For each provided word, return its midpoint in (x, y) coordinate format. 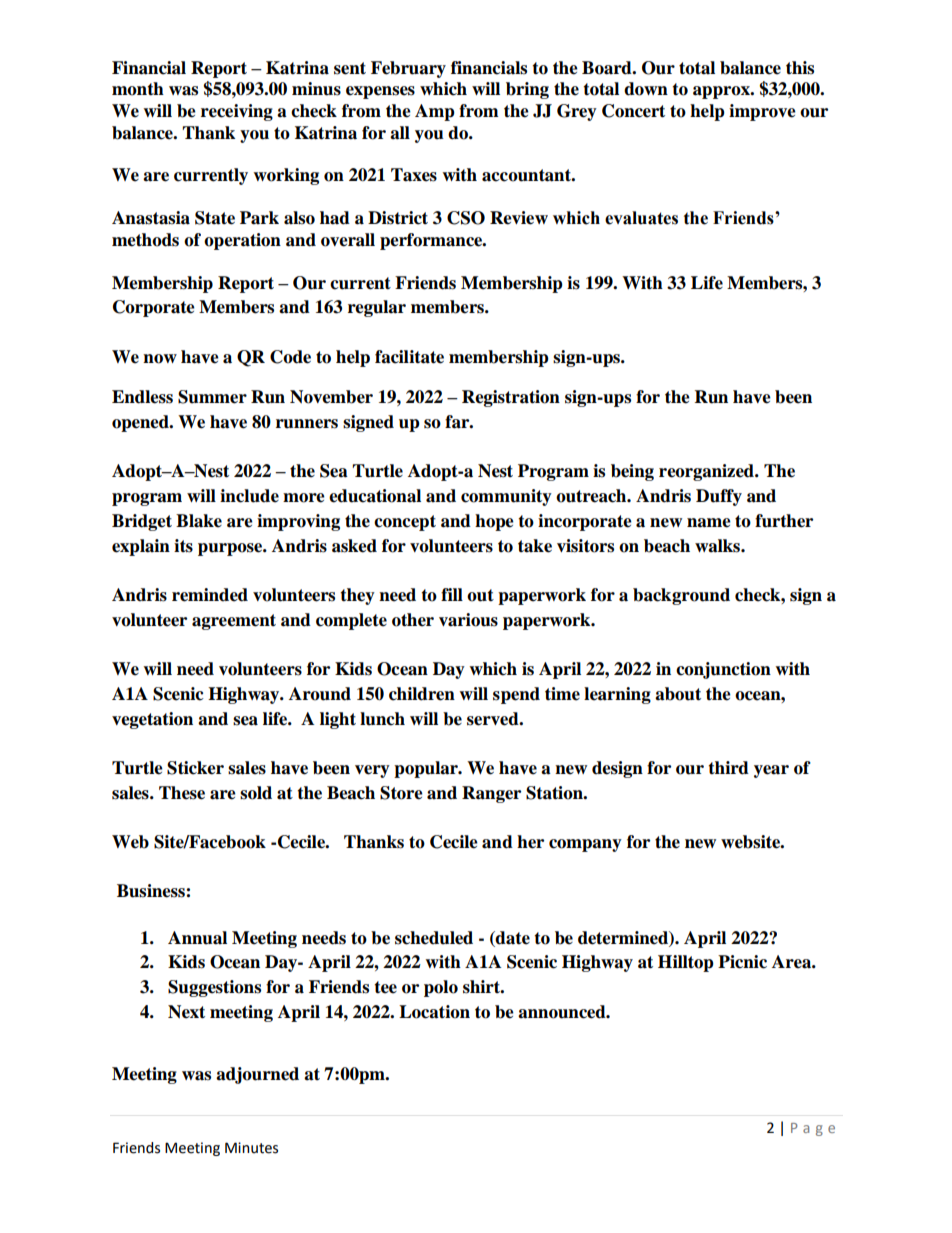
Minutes (251, 1148)
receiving (237, 112)
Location (434, 1012)
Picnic (742, 962)
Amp (435, 112)
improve (762, 112)
